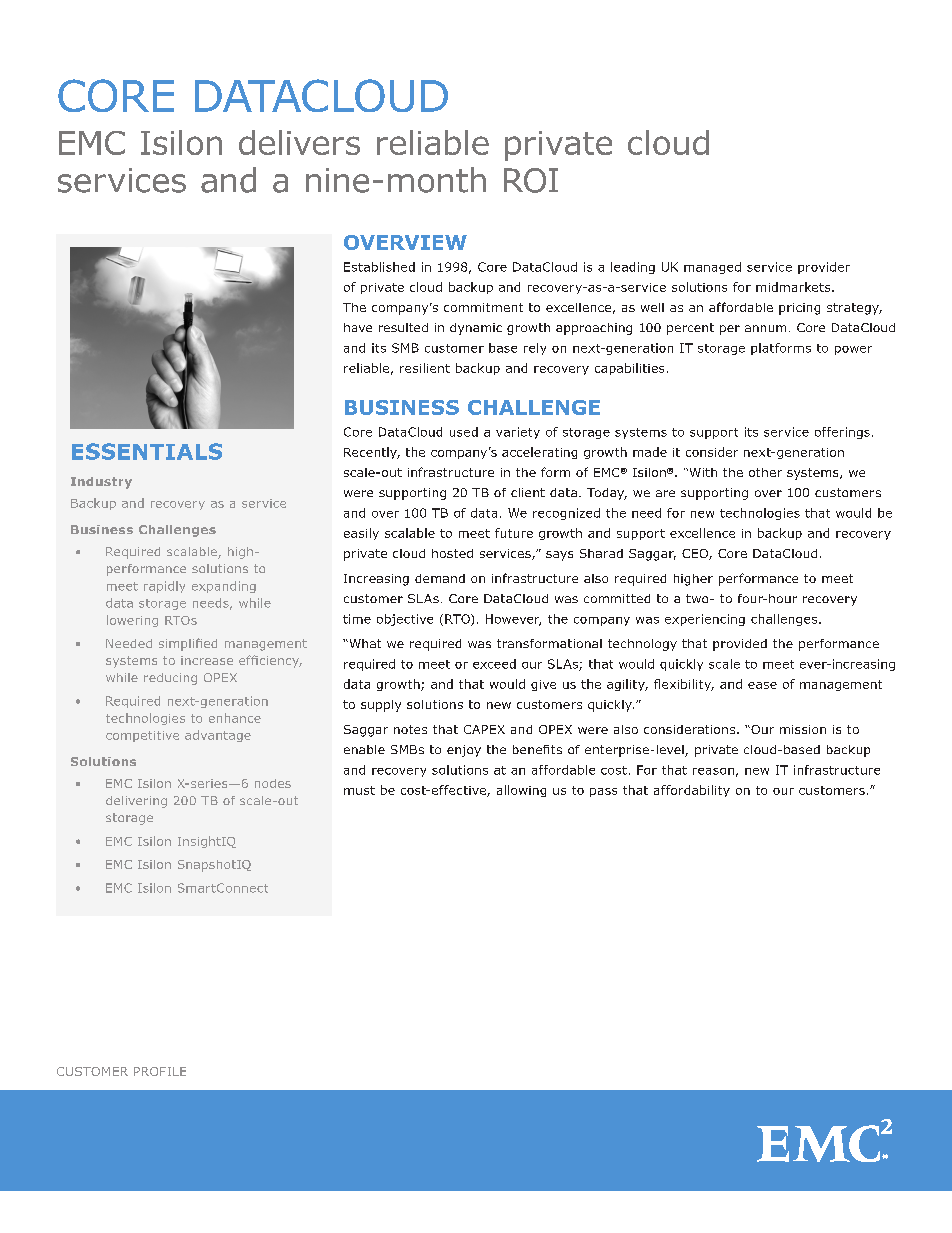 Image resolution: width=952 pixels, height=1233 pixels. I want to click on Profile, so click(160, 1071).
